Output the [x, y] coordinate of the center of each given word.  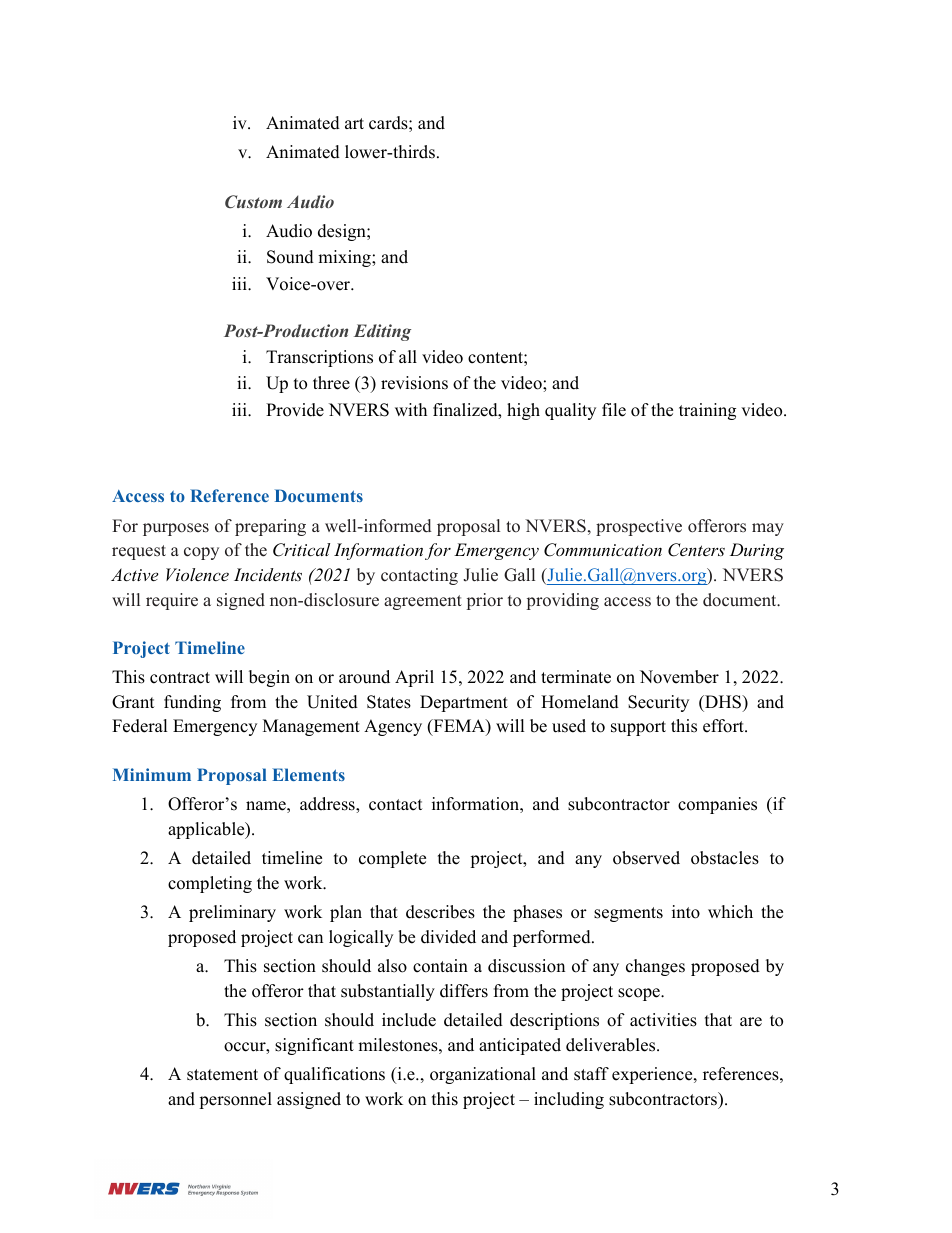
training [707, 411]
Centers [696, 550]
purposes [176, 529]
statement [222, 1075]
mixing [345, 258]
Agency [393, 727]
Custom [253, 201]
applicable [207, 830]
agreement [423, 602]
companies [717, 805]
